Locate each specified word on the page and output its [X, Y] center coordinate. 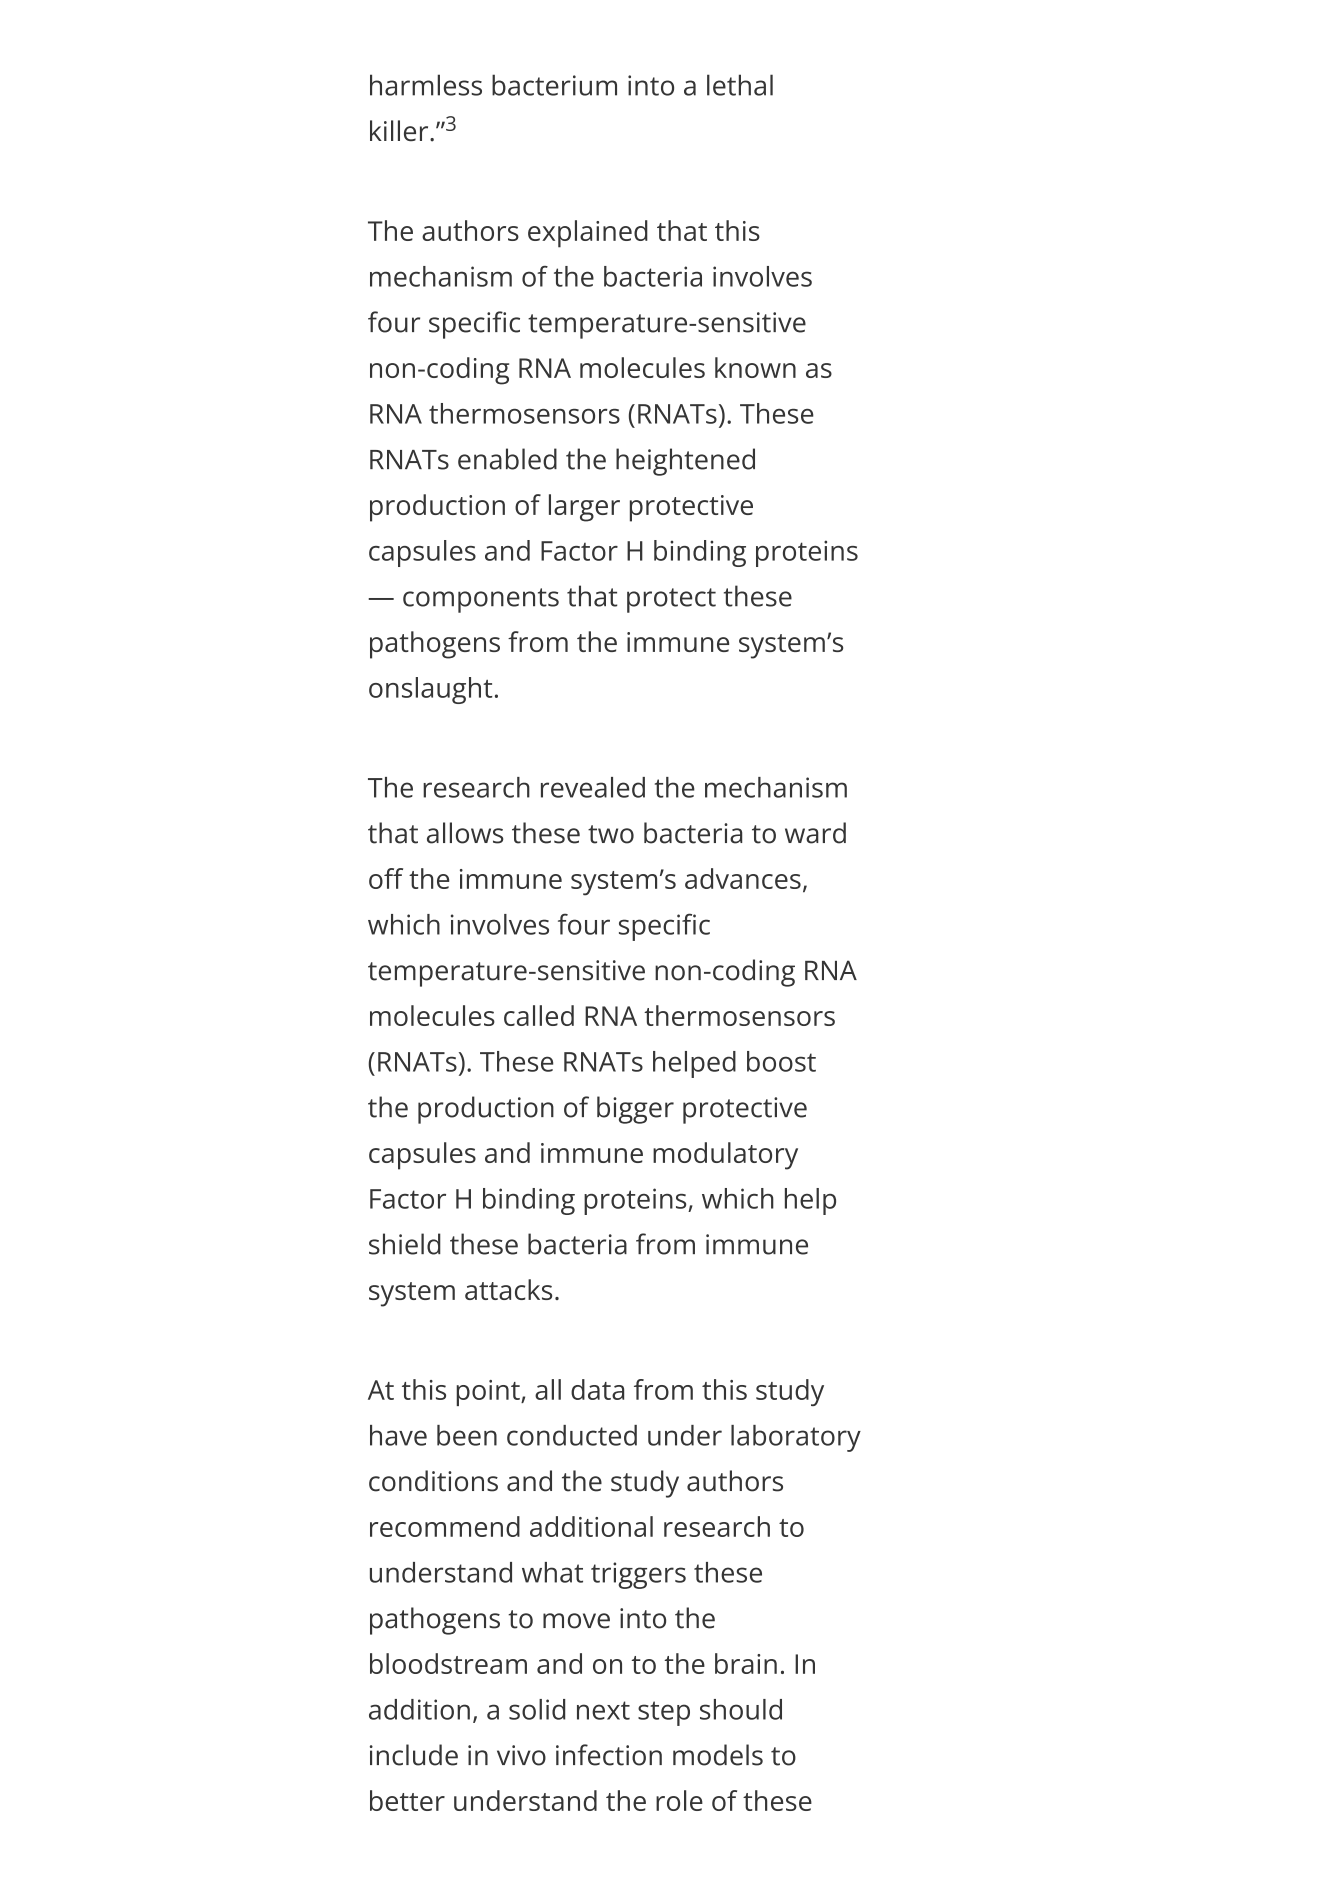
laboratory [796, 1438]
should [741, 1709]
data [597, 1389]
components [481, 600]
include [414, 1755]
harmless [426, 85]
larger [584, 508]
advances [743, 878]
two [611, 834]
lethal [740, 85]
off [386, 878]
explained [588, 234]
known [755, 367]
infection [609, 1755]
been [467, 1435]
